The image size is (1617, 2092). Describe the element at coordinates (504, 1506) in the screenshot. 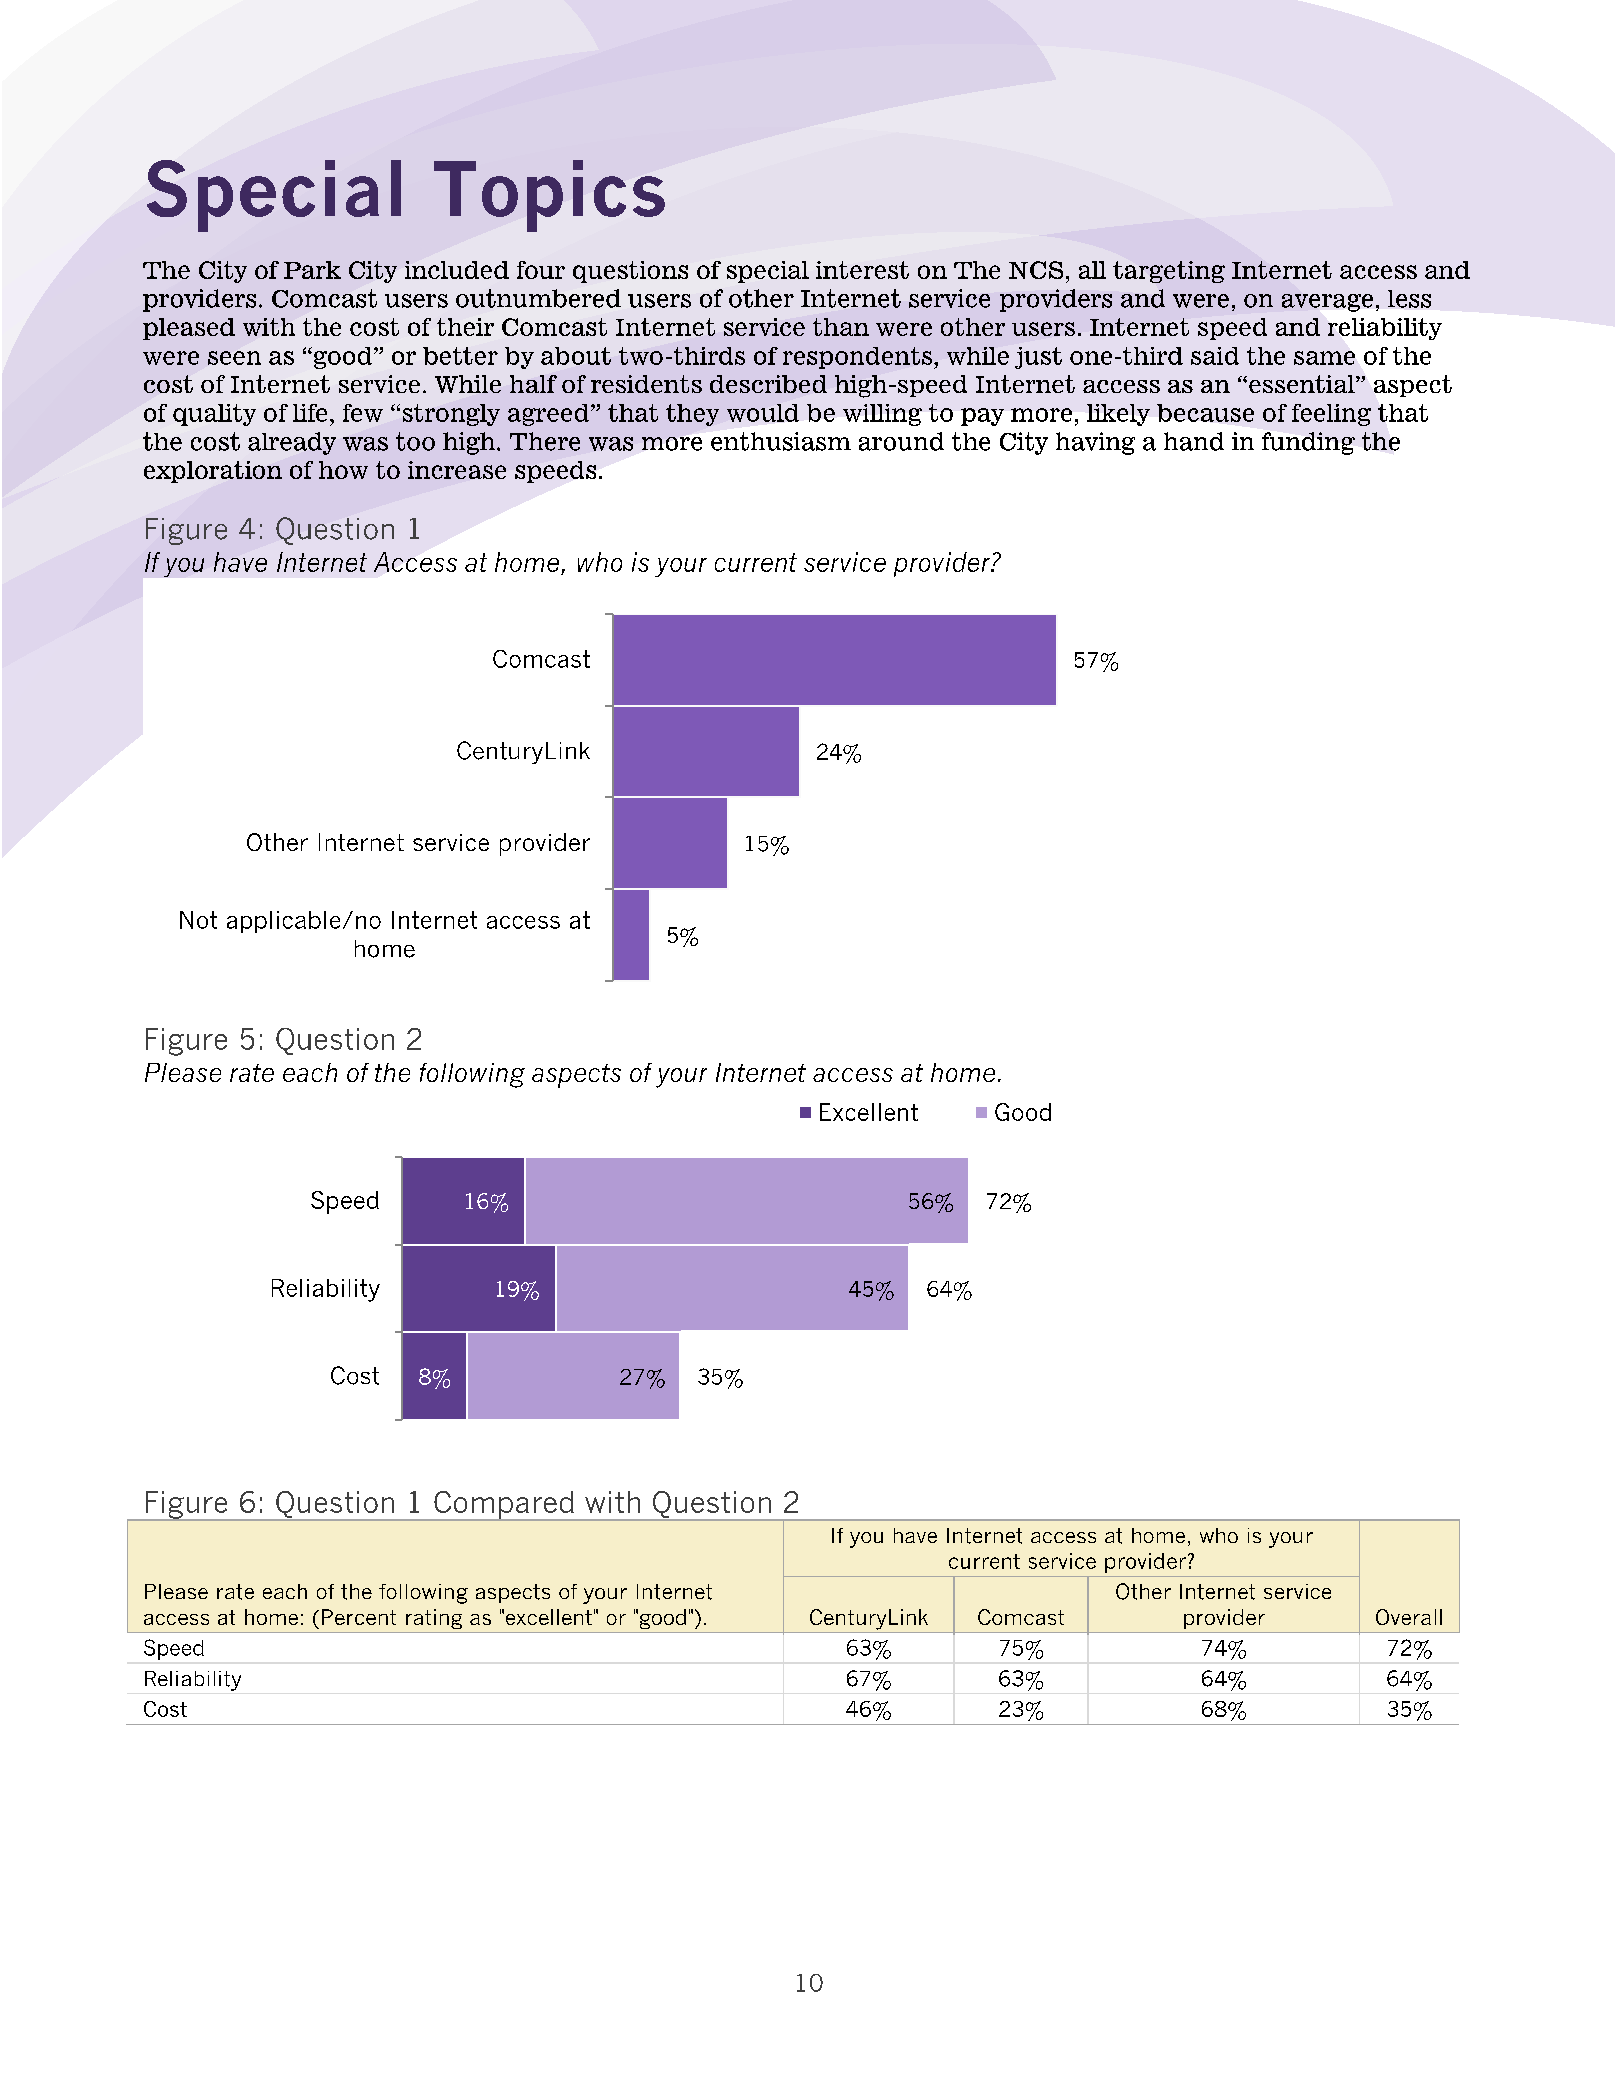

I see `Compared` at that location.
